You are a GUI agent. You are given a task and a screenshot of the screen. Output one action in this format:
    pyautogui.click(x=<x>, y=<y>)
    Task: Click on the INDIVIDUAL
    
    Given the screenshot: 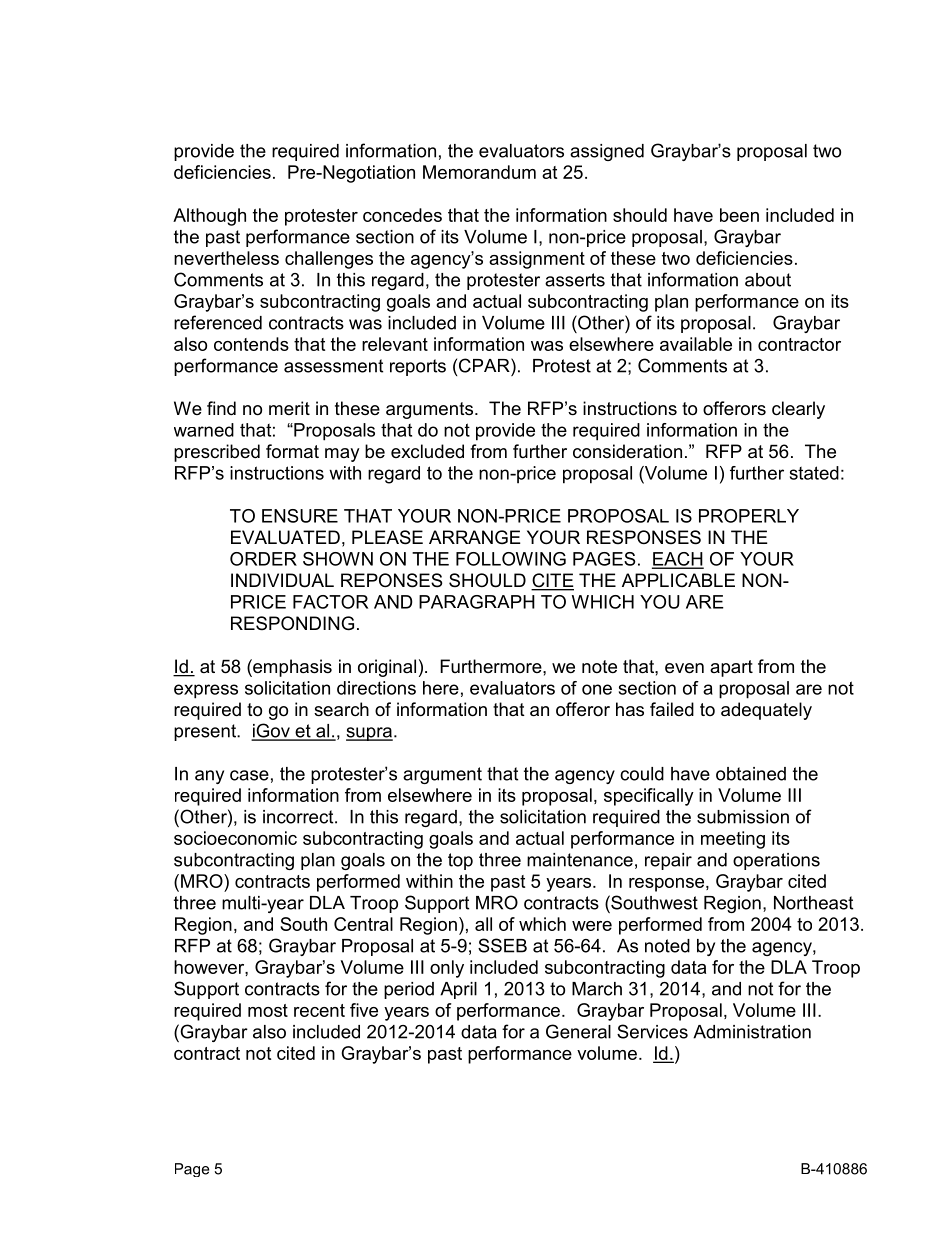 What is the action you would take?
    pyautogui.click(x=282, y=580)
